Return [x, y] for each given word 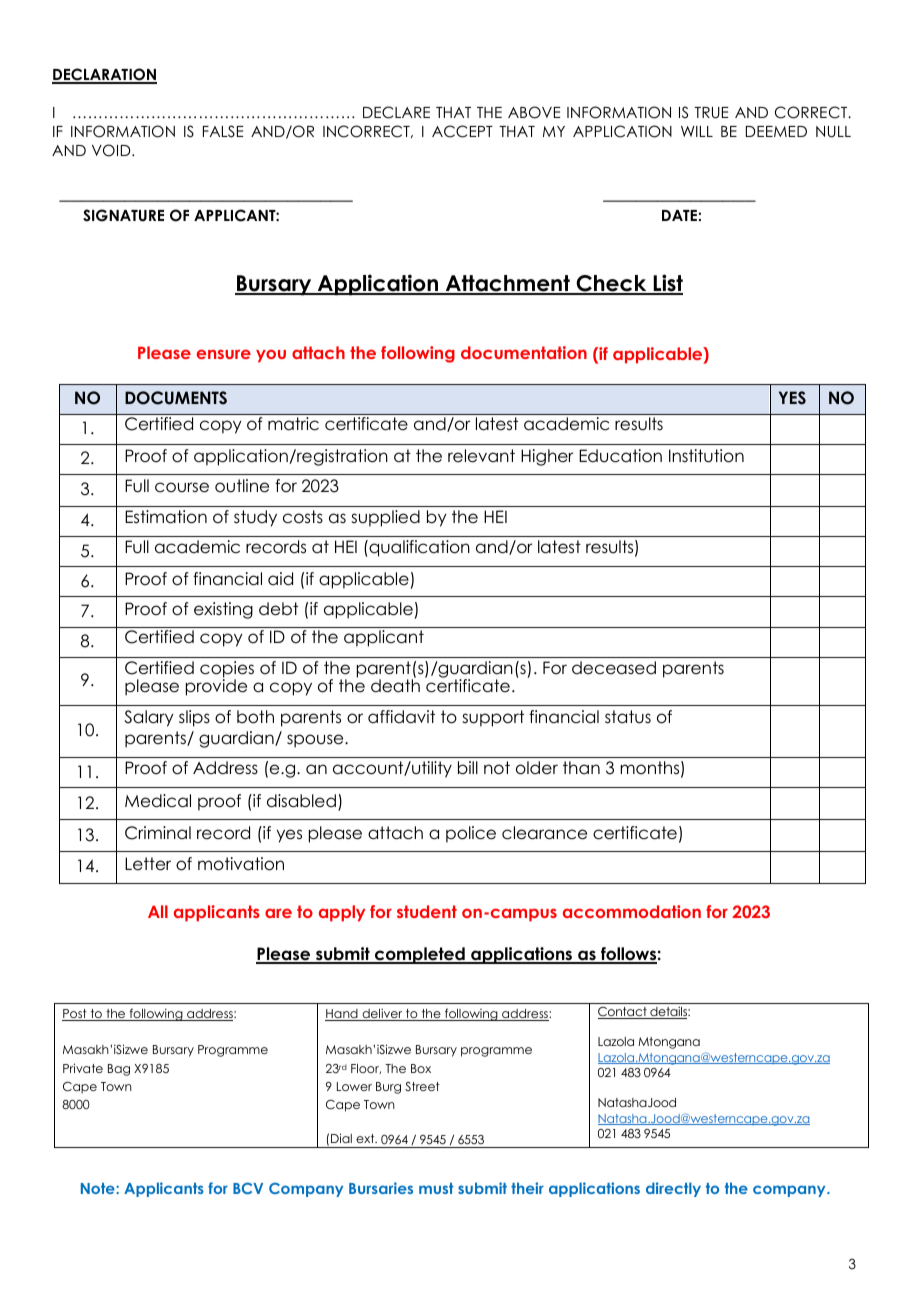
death [395, 685]
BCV [248, 1188]
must [436, 1188]
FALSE [223, 131]
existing [223, 610]
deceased [614, 668]
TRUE [711, 113]
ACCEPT [462, 131]
